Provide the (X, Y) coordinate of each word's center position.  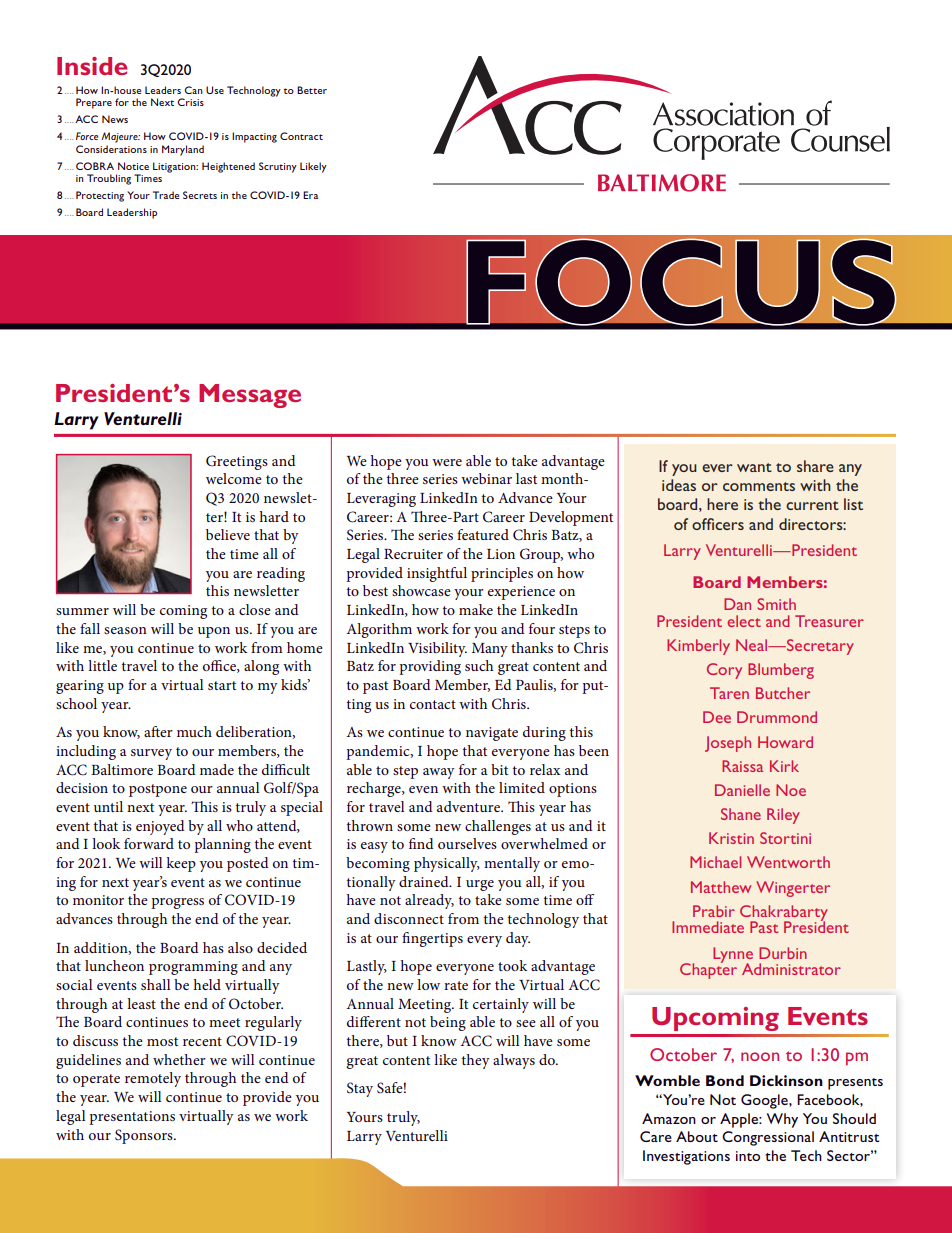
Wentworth (788, 862)
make (476, 609)
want (754, 467)
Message (250, 396)
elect (744, 621)
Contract (301, 136)
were (447, 462)
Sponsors (145, 1136)
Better (312, 90)
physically (447, 864)
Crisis (190, 102)
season (125, 630)
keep (181, 864)
